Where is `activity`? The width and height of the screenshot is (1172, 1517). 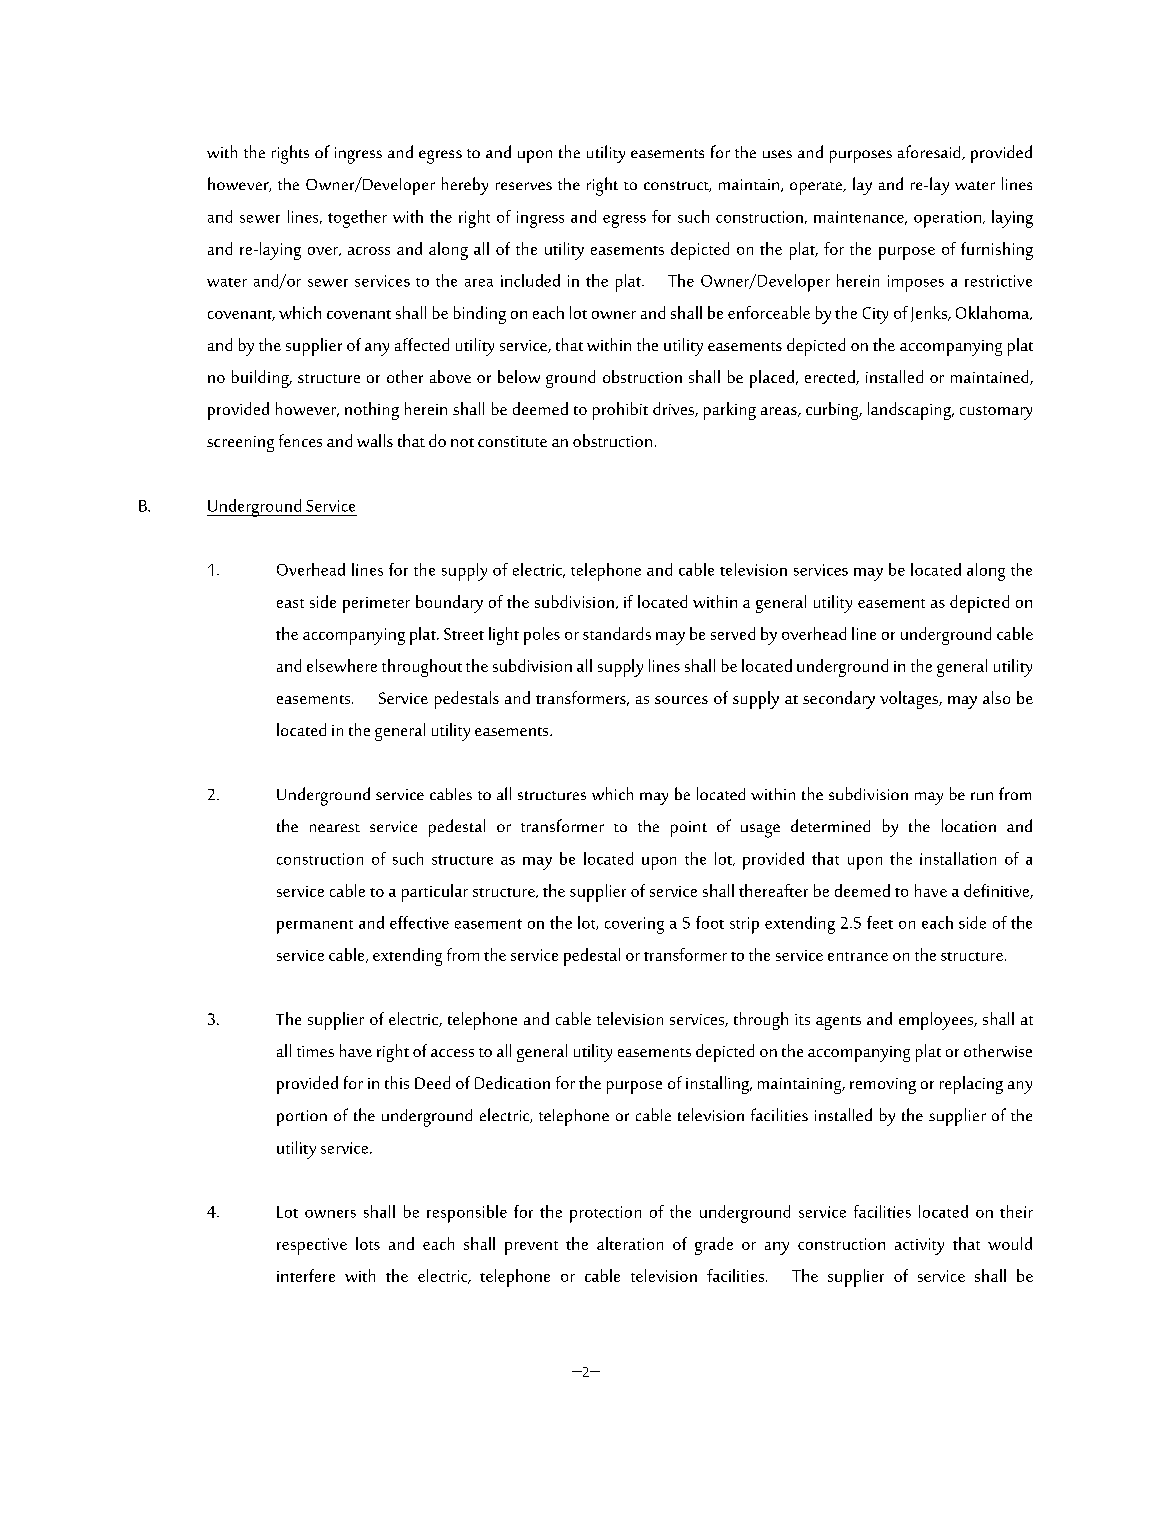 activity is located at coordinates (919, 1246).
